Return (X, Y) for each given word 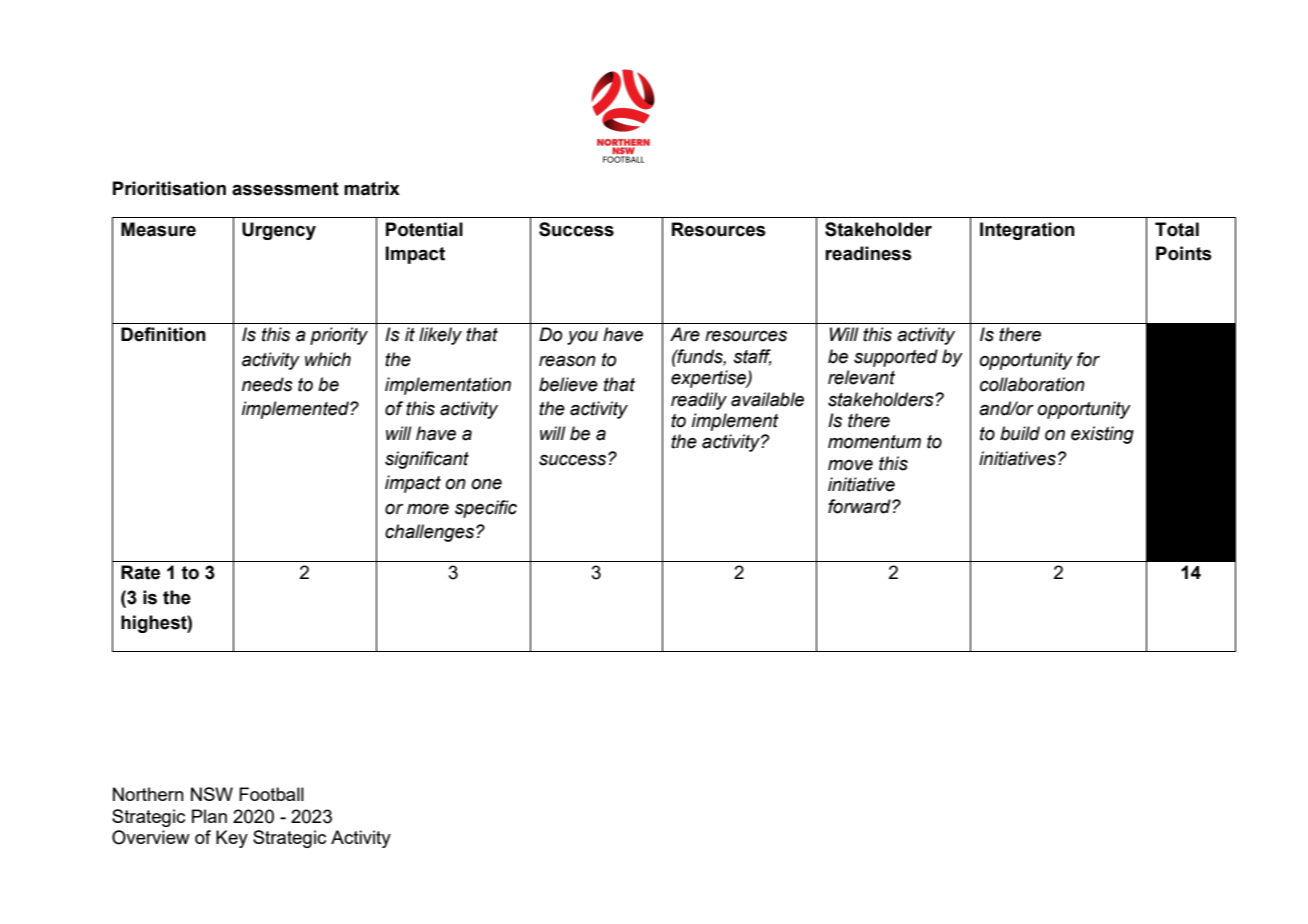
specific (486, 509)
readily (699, 401)
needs (267, 384)
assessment (285, 189)
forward (860, 506)
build (1020, 433)
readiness (868, 253)
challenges (431, 533)
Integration (1027, 231)
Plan (209, 816)
